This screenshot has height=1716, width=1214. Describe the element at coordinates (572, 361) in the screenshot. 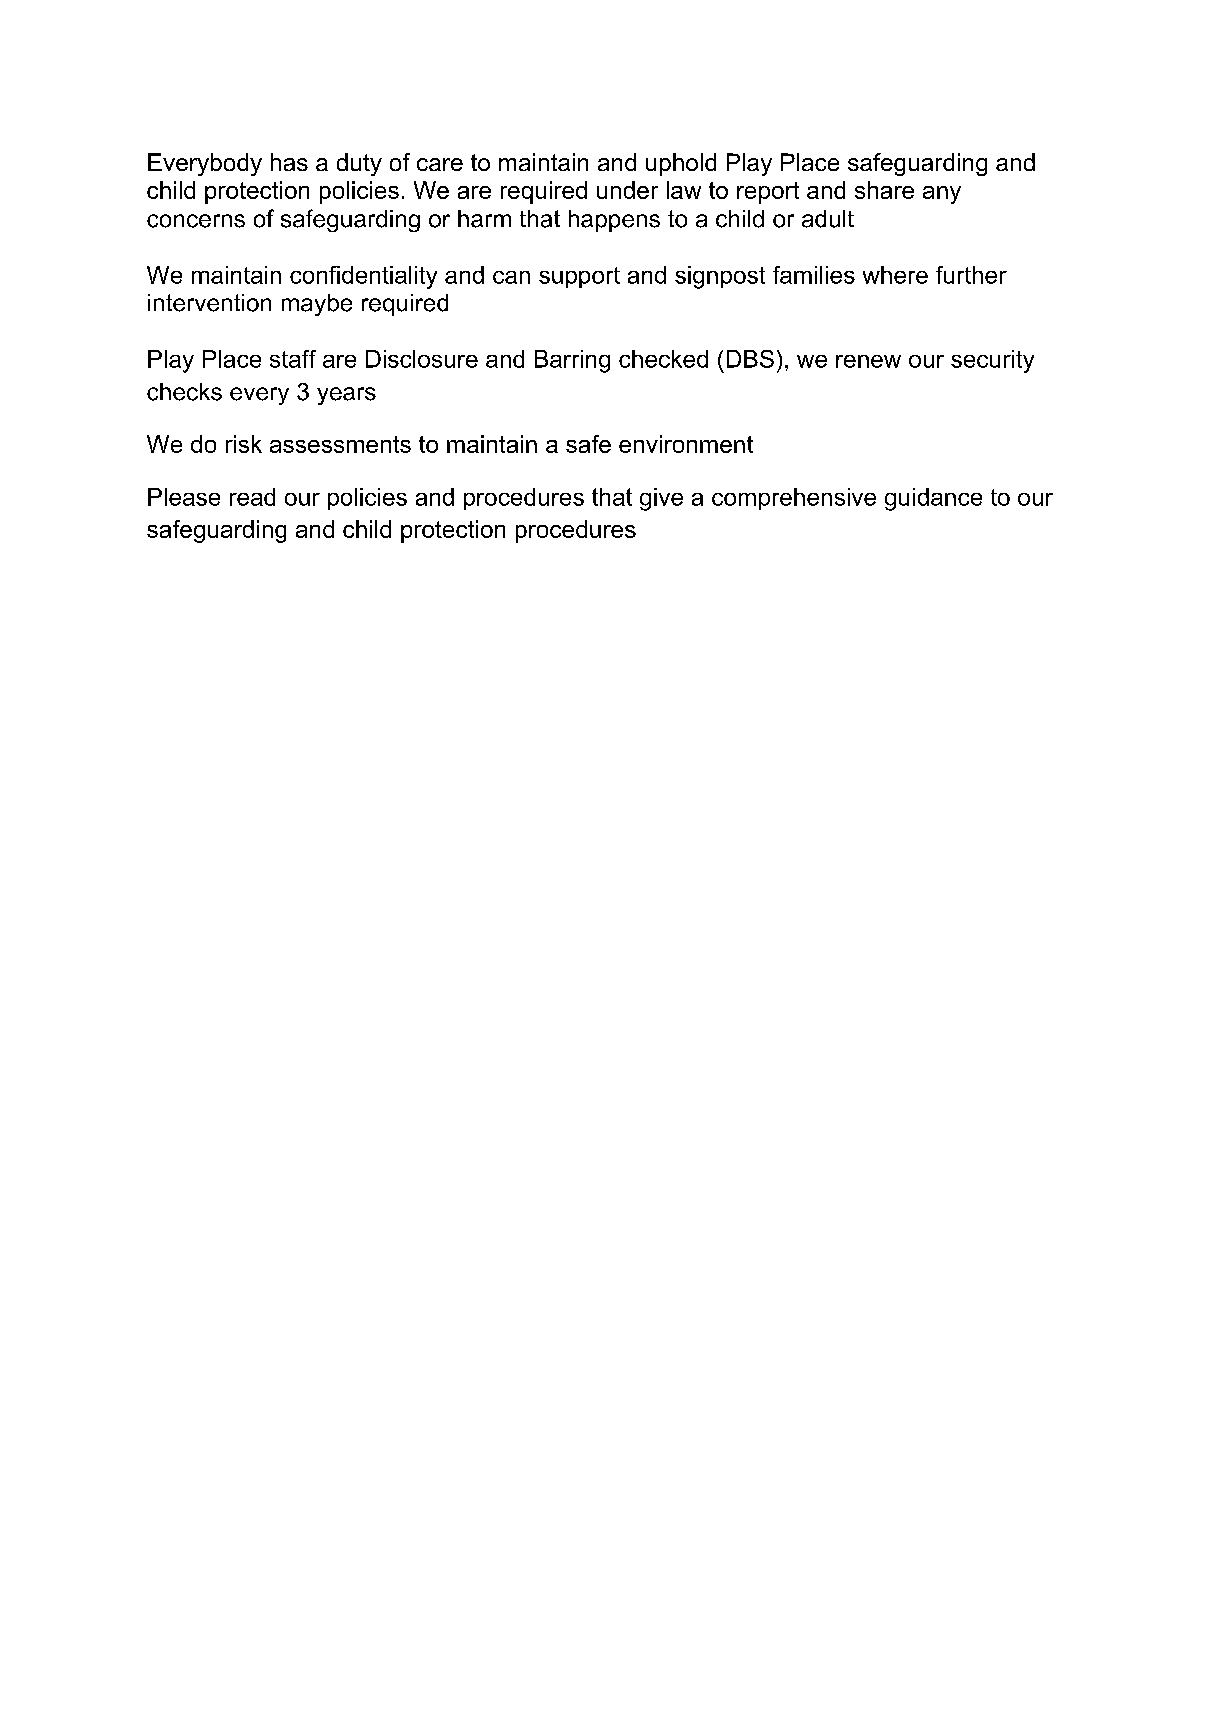

I see `Barring` at that location.
